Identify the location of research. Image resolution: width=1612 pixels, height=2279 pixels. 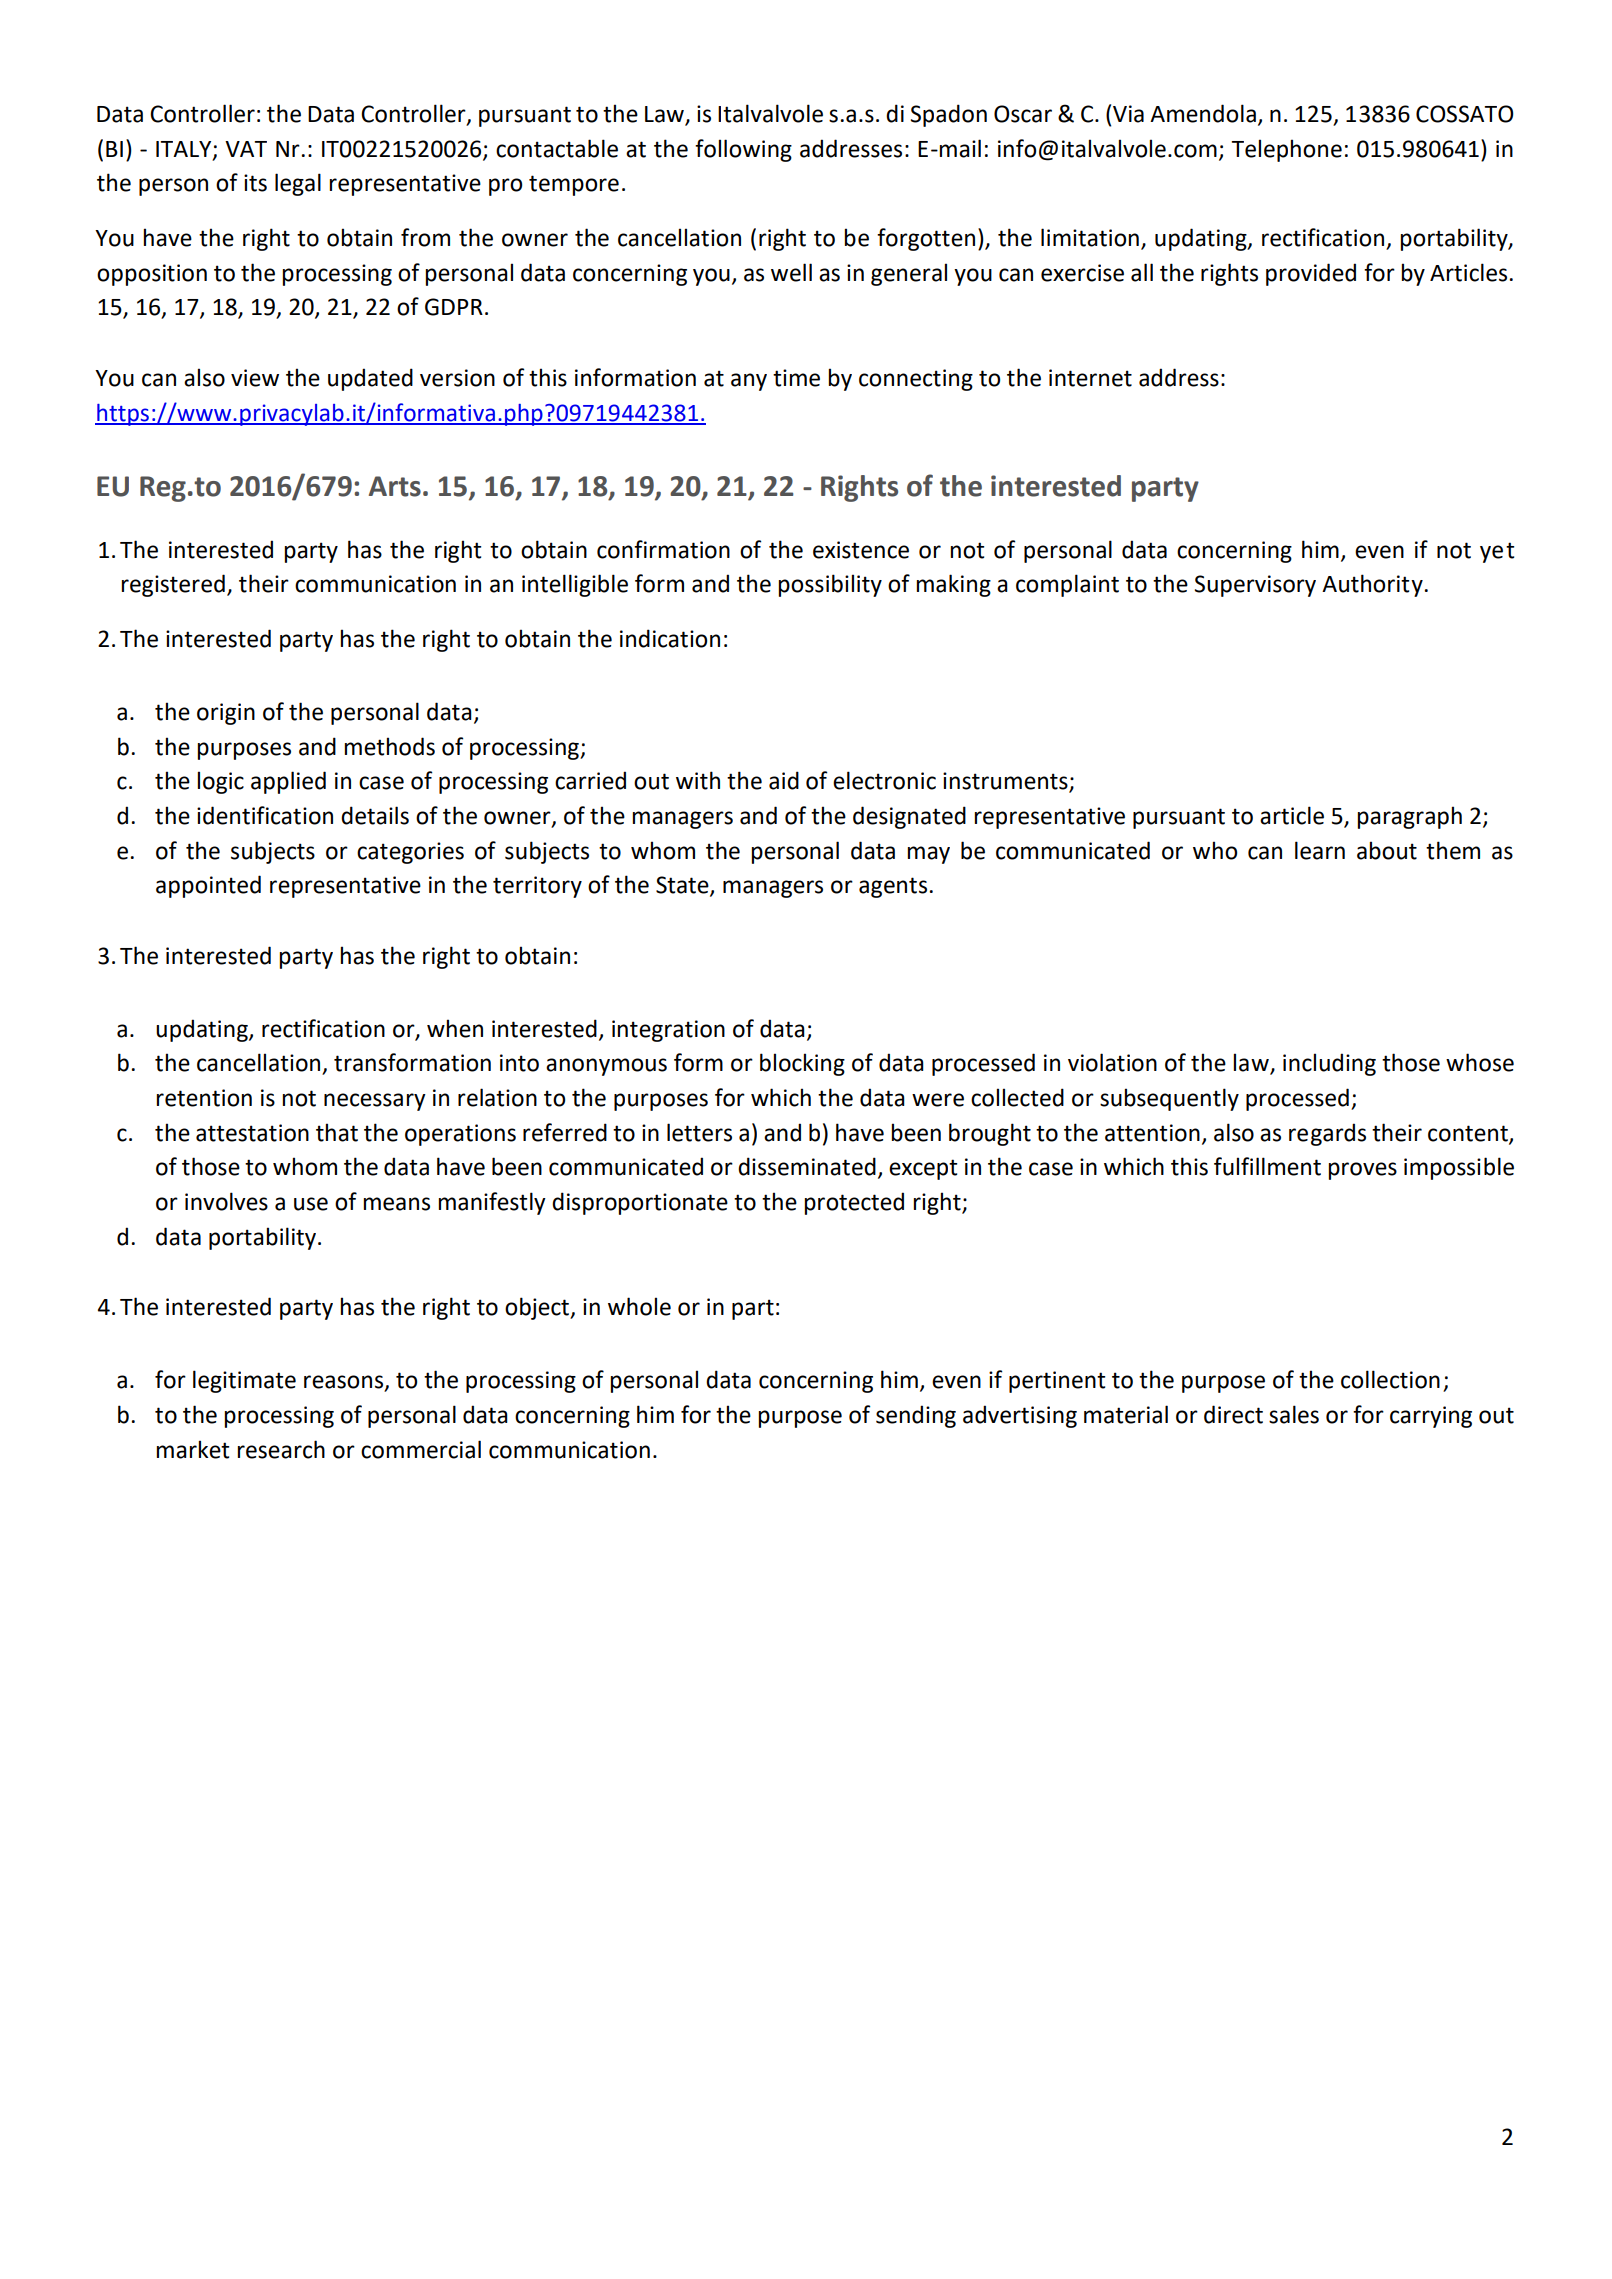
(281, 1449).
